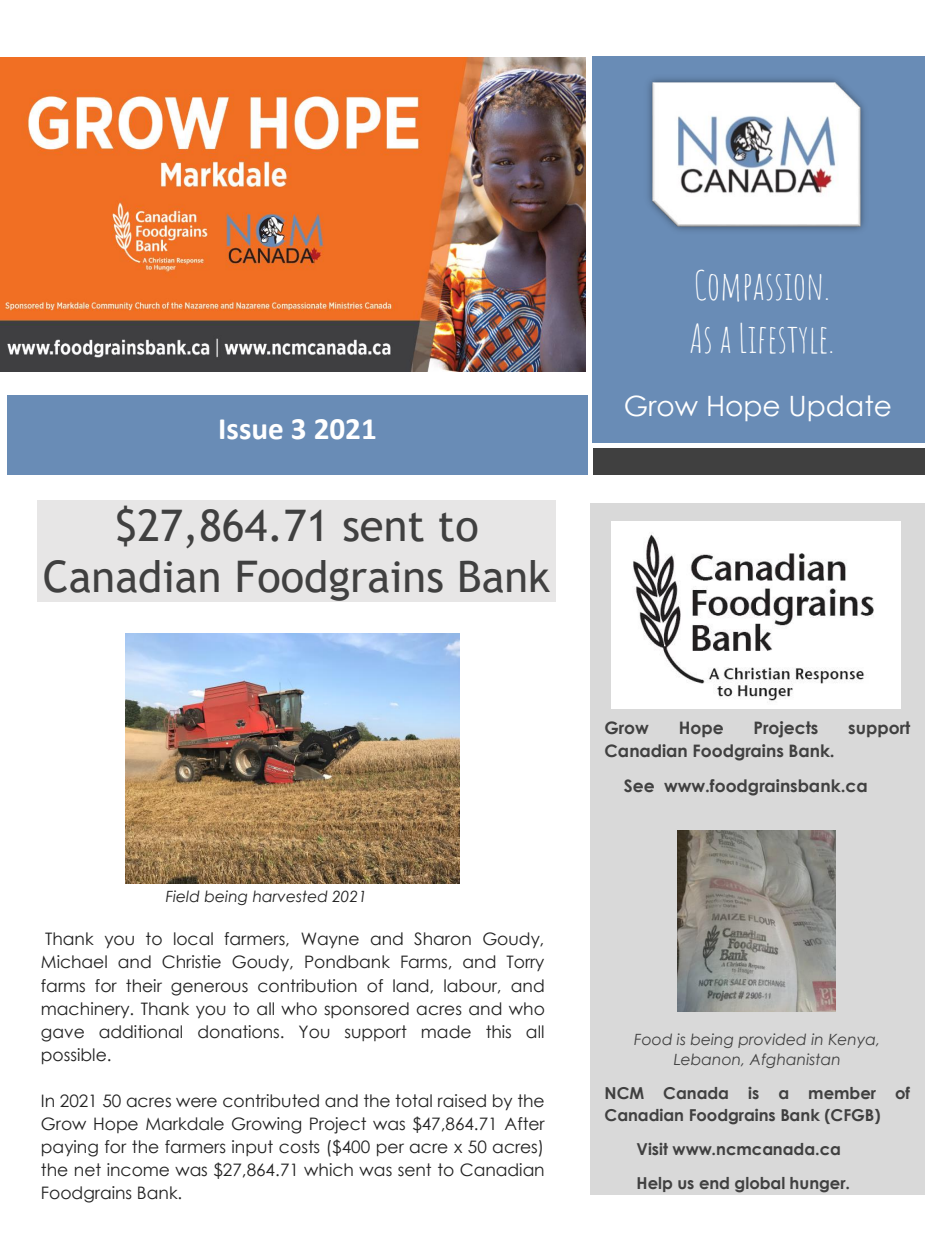  Describe the element at coordinates (758, 286) in the document. I see `Compassion` at that location.
